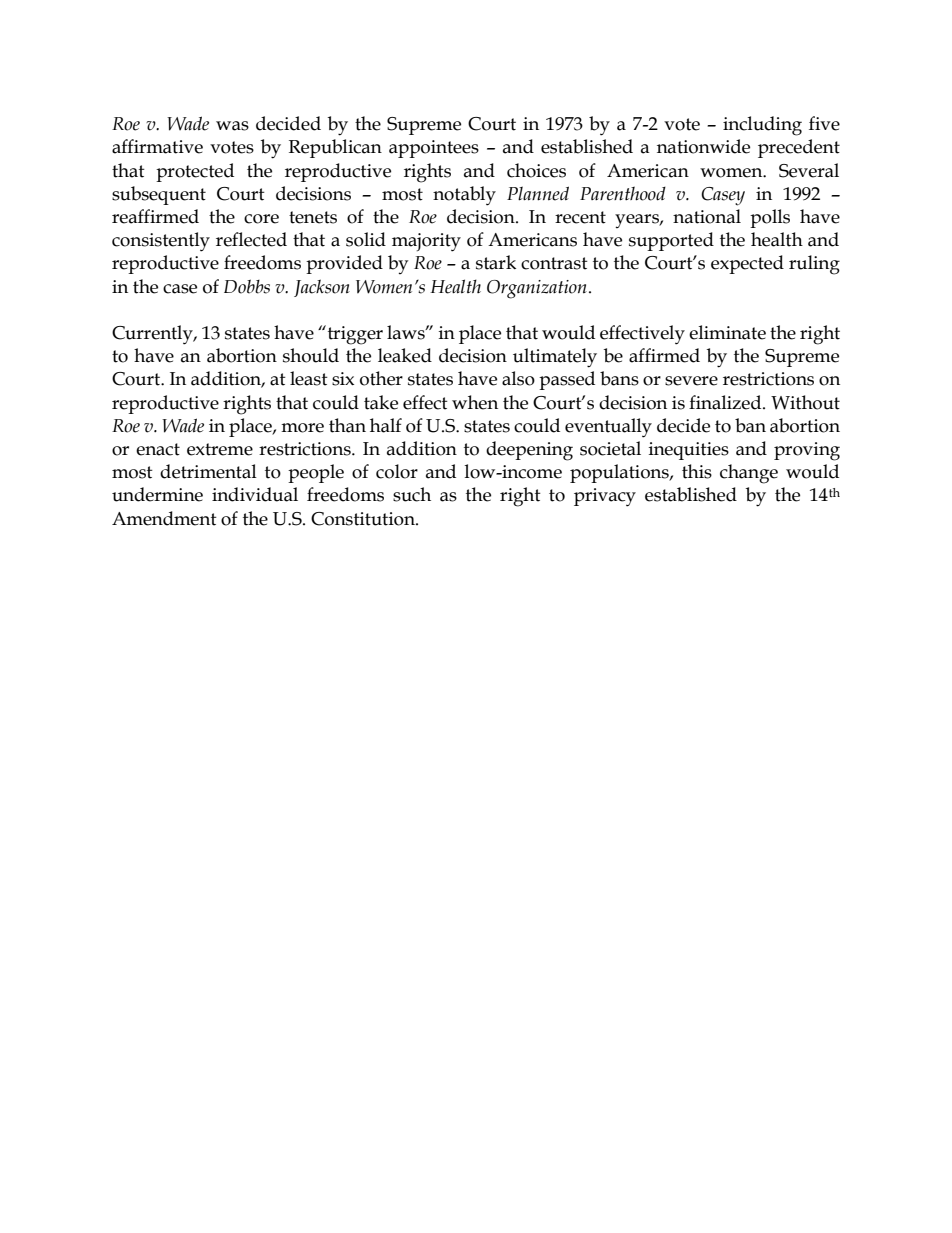 Image resolution: width=952 pixels, height=1233 pixels. Describe the element at coordinates (255, 494) in the screenshot. I see `individual` at that location.
